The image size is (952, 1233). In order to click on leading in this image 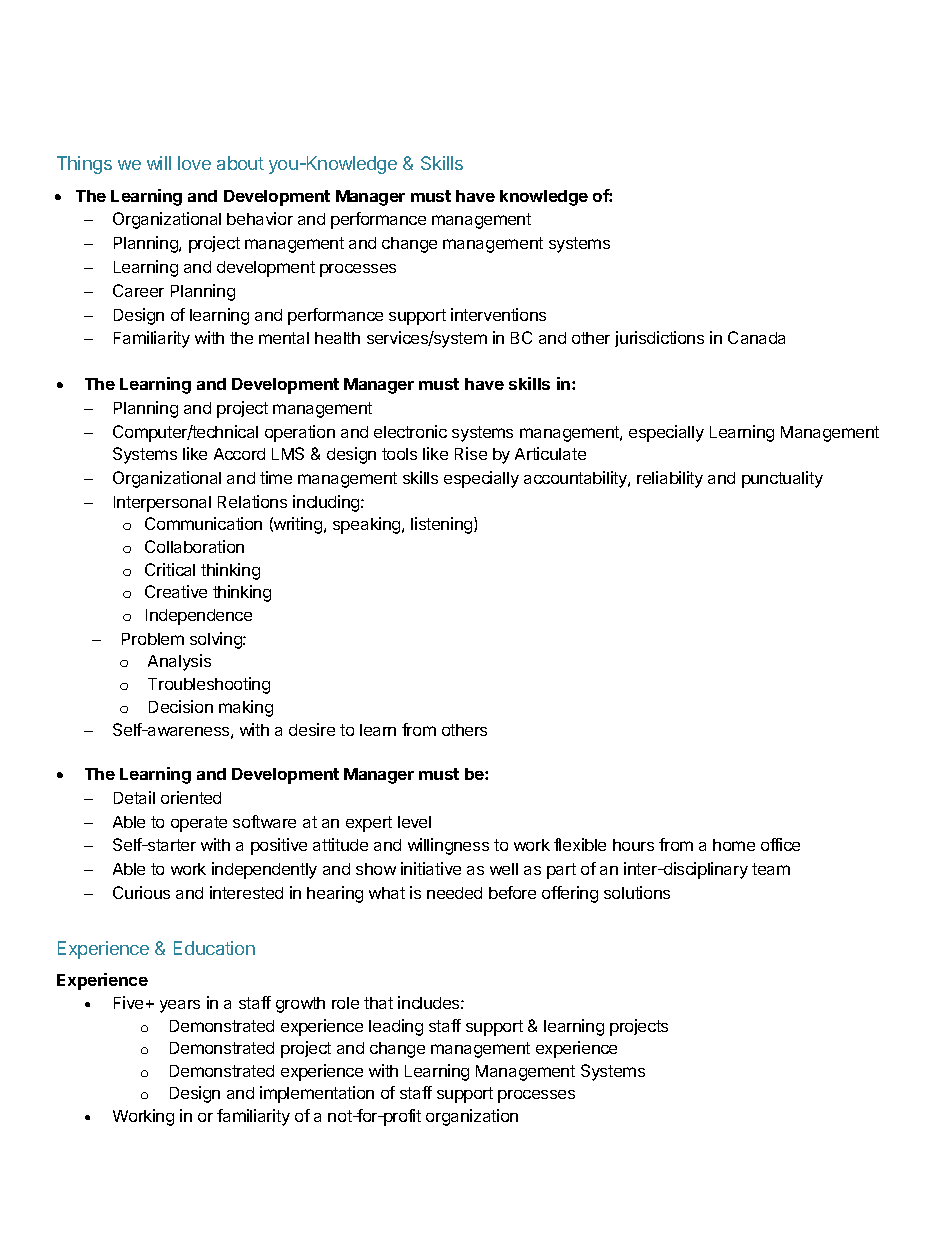, I will do `click(396, 1027)`.
